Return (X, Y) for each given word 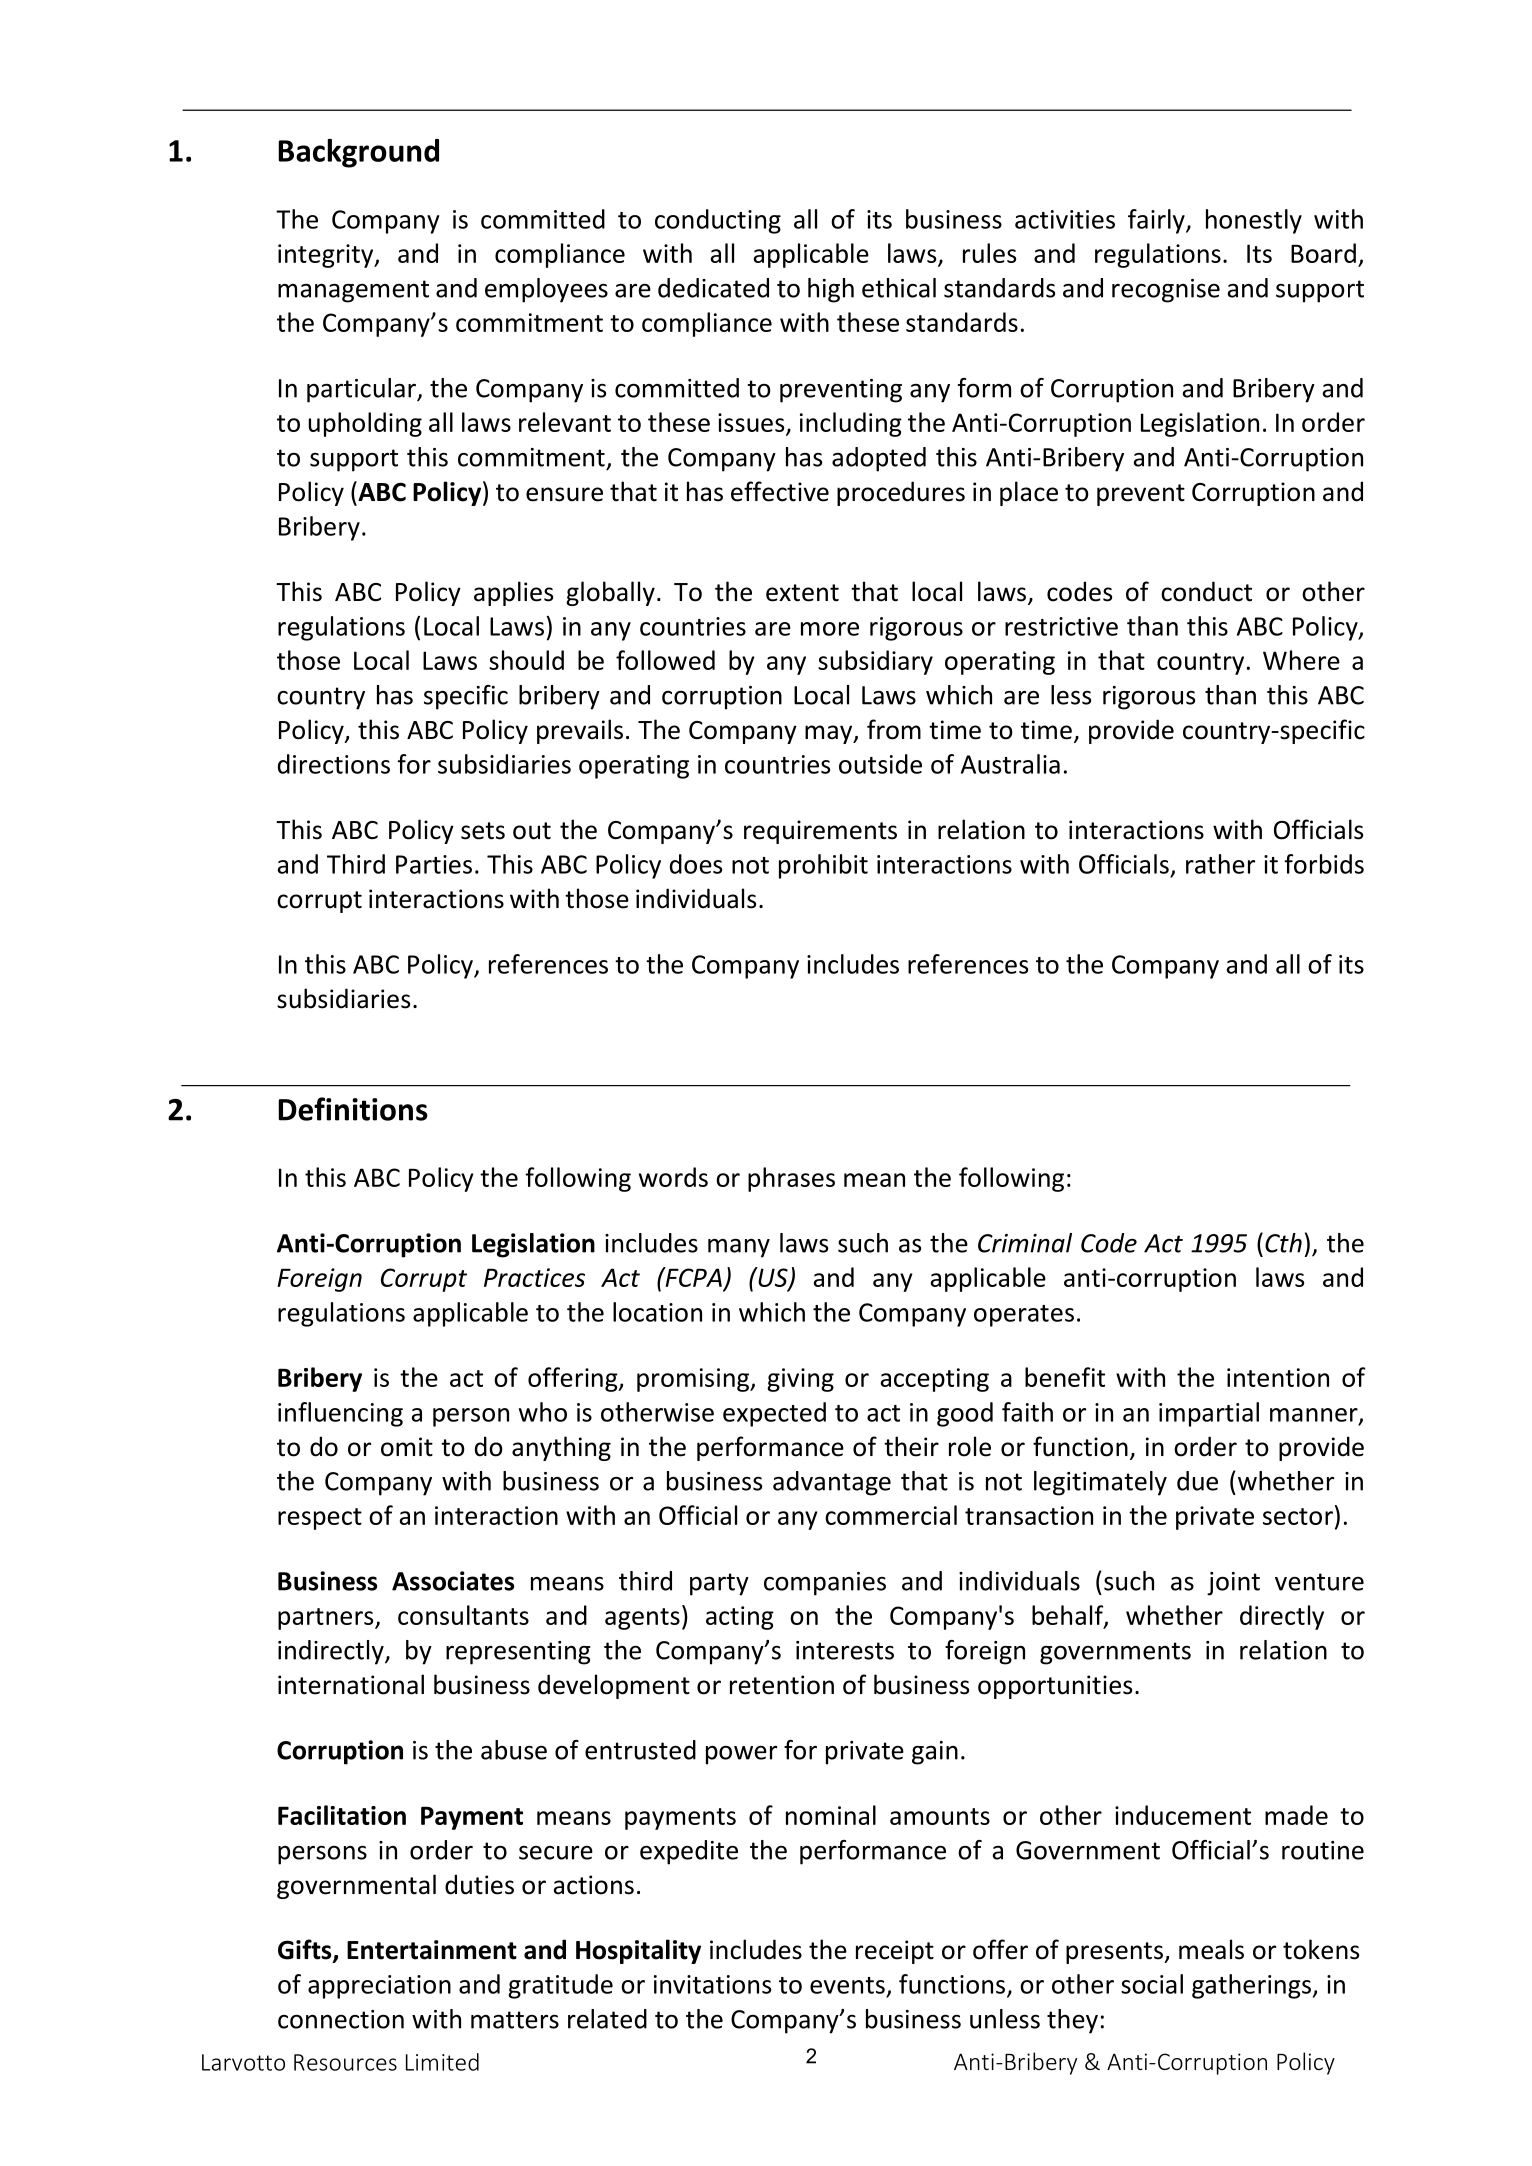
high (831, 290)
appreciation (379, 1987)
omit (407, 1447)
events (847, 1985)
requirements (820, 832)
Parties (434, 864)
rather (1220, 864)
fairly (1157, 221)
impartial (1209, 1414)
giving (800, 1380)
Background (358, 153)
